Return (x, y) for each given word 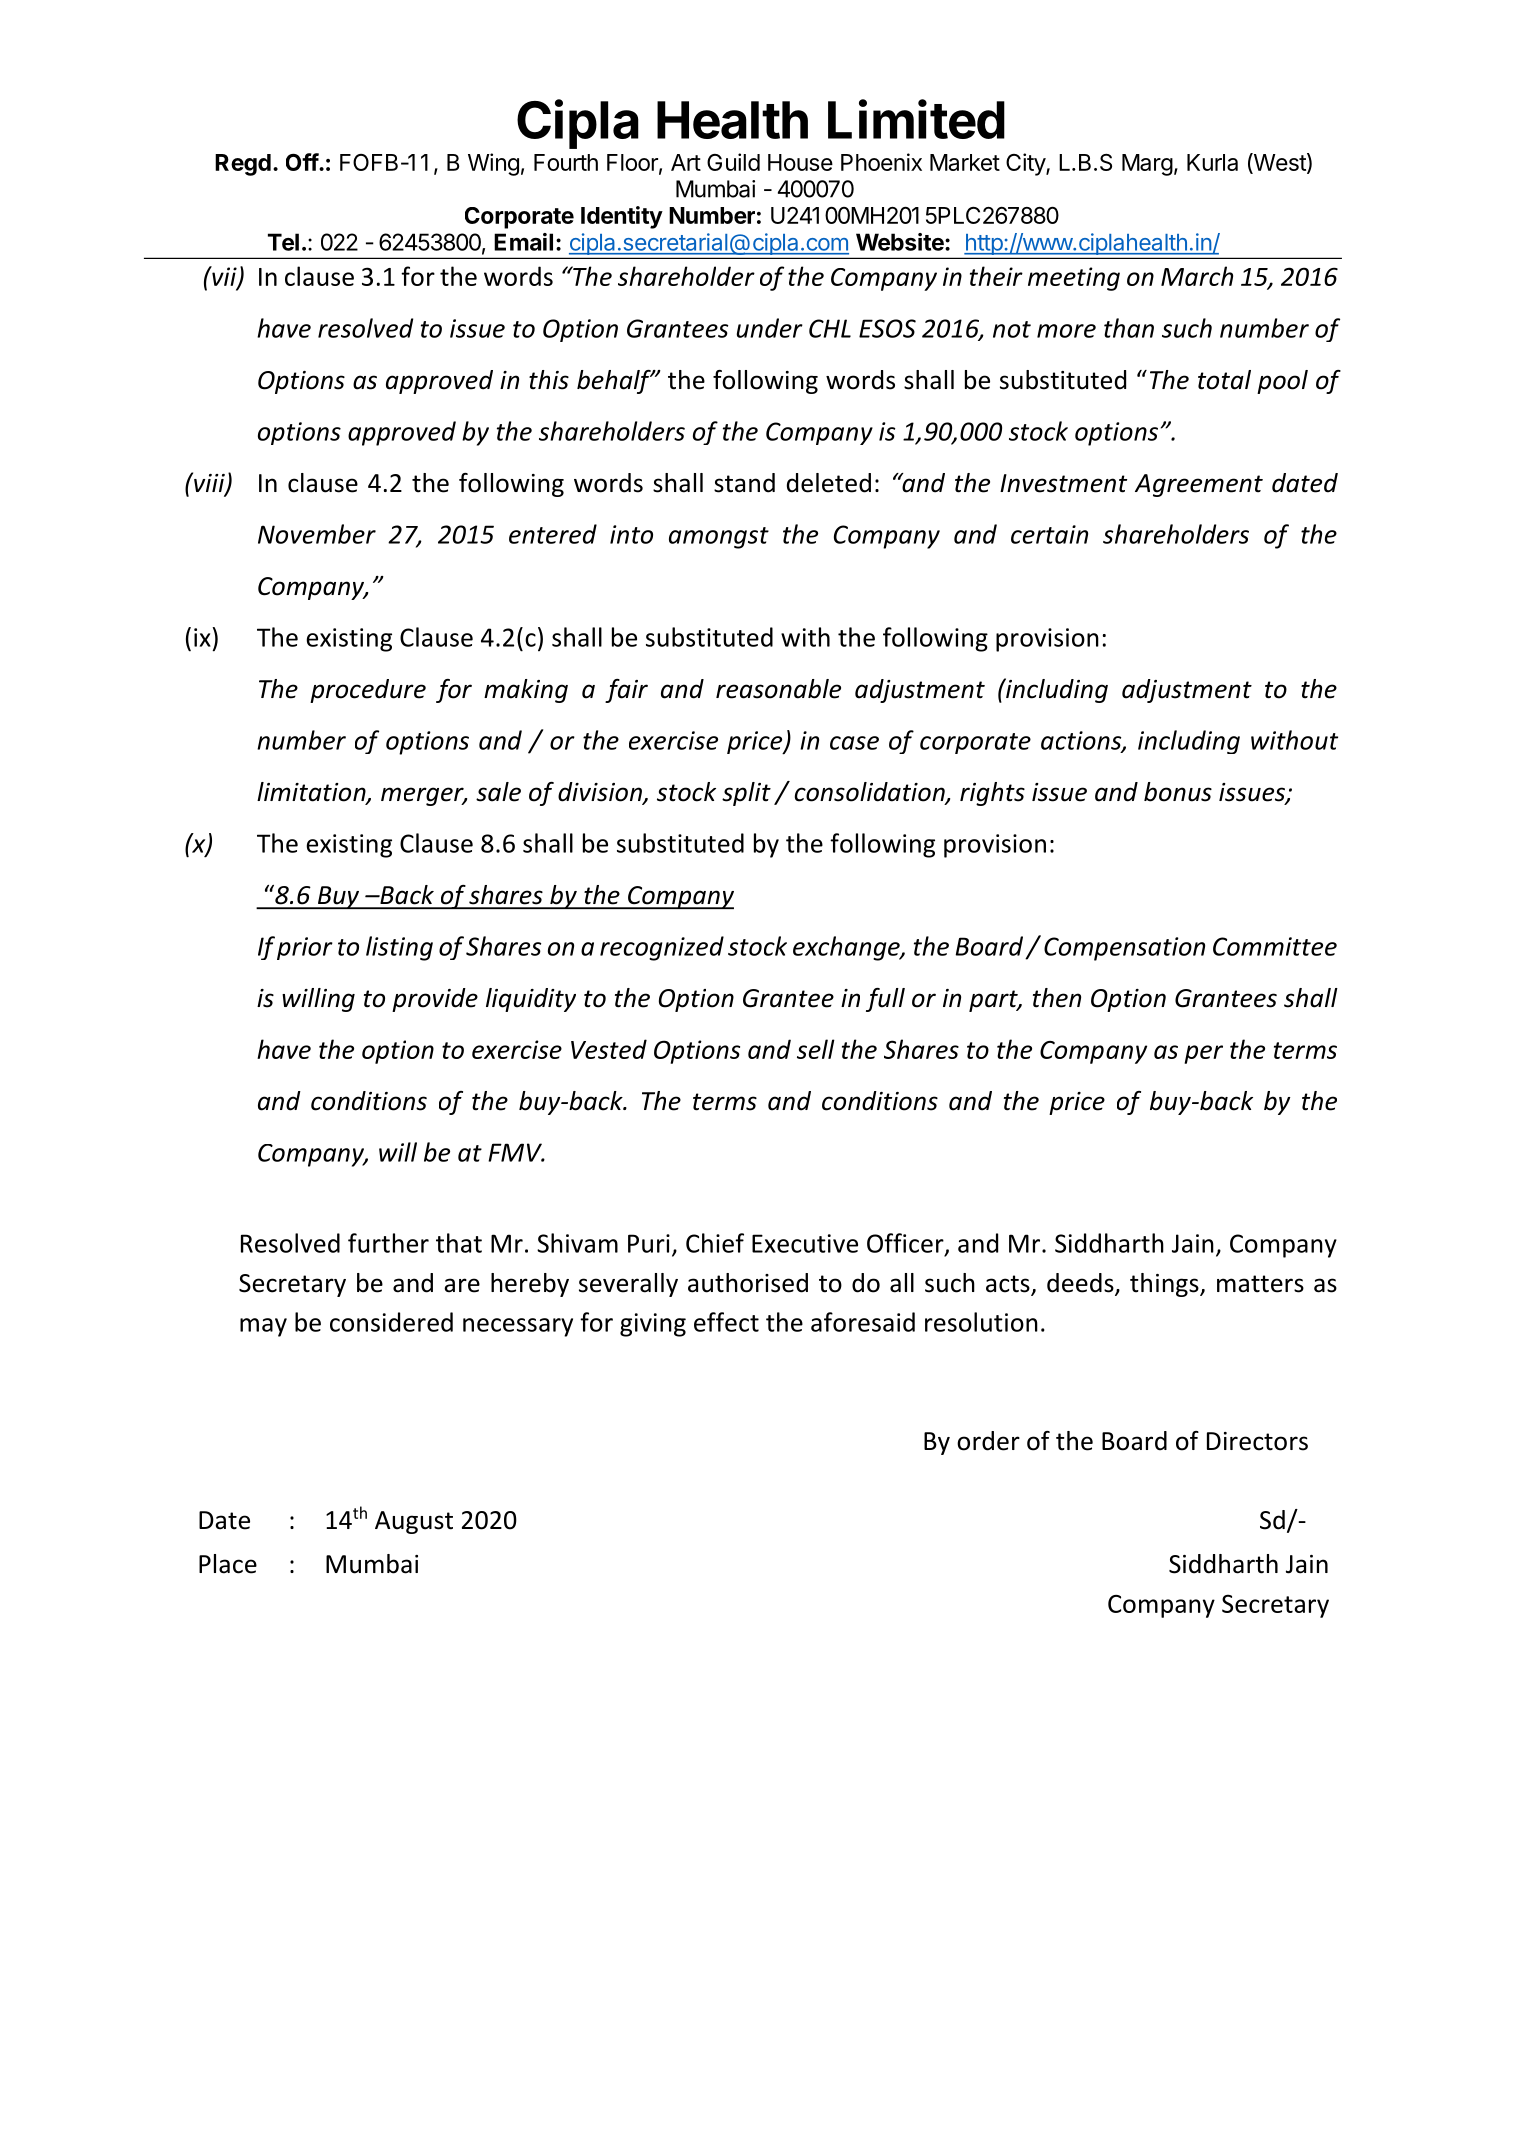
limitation (312, 793)
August (414, 1522)
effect (726, 1322)
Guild (733, 162)
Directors (1257, 1441)
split (746, 794)
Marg (1147, 165)
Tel (283, 242)
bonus (1178, 792)
